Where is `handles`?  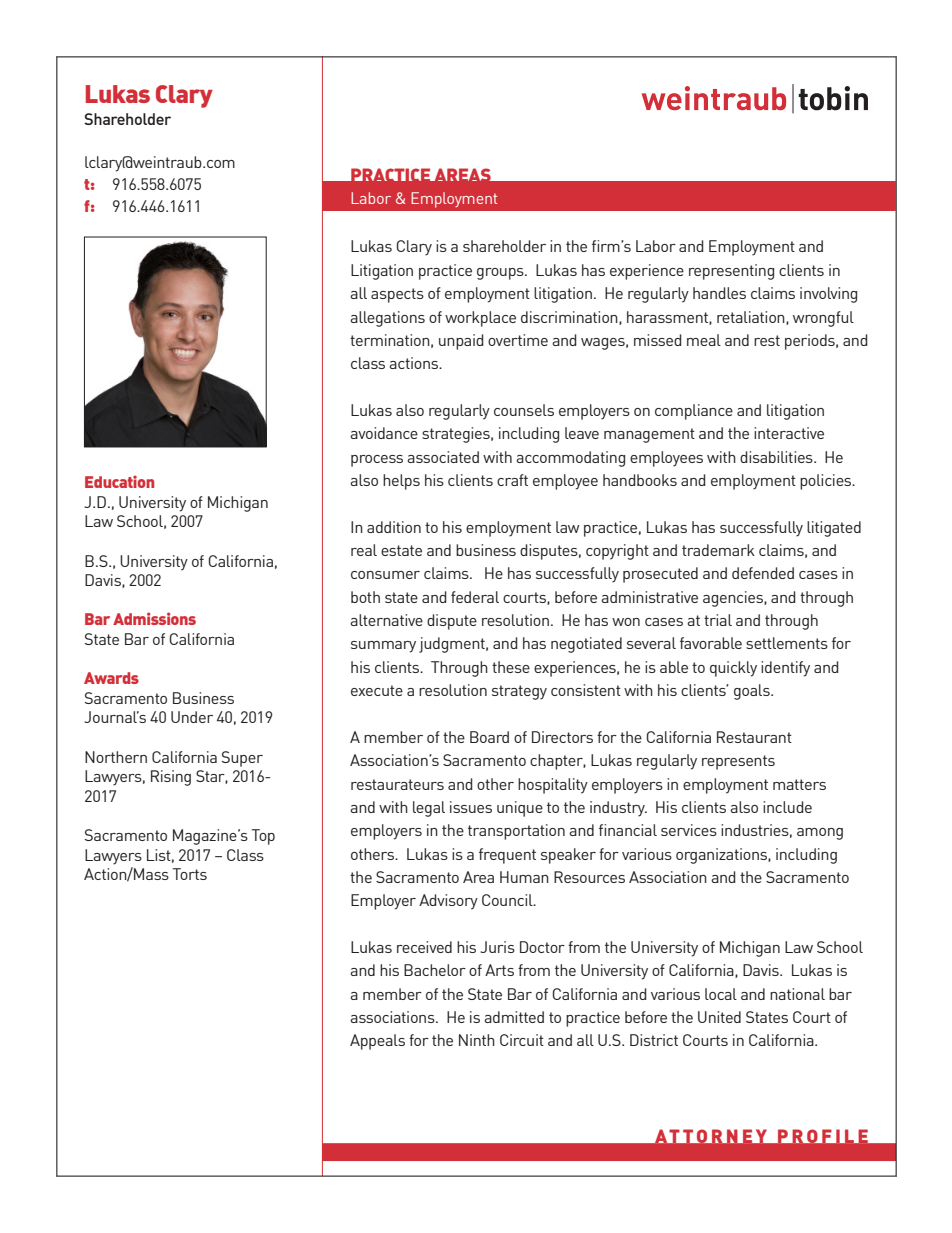 handles is located at coordinates (719, 293).
